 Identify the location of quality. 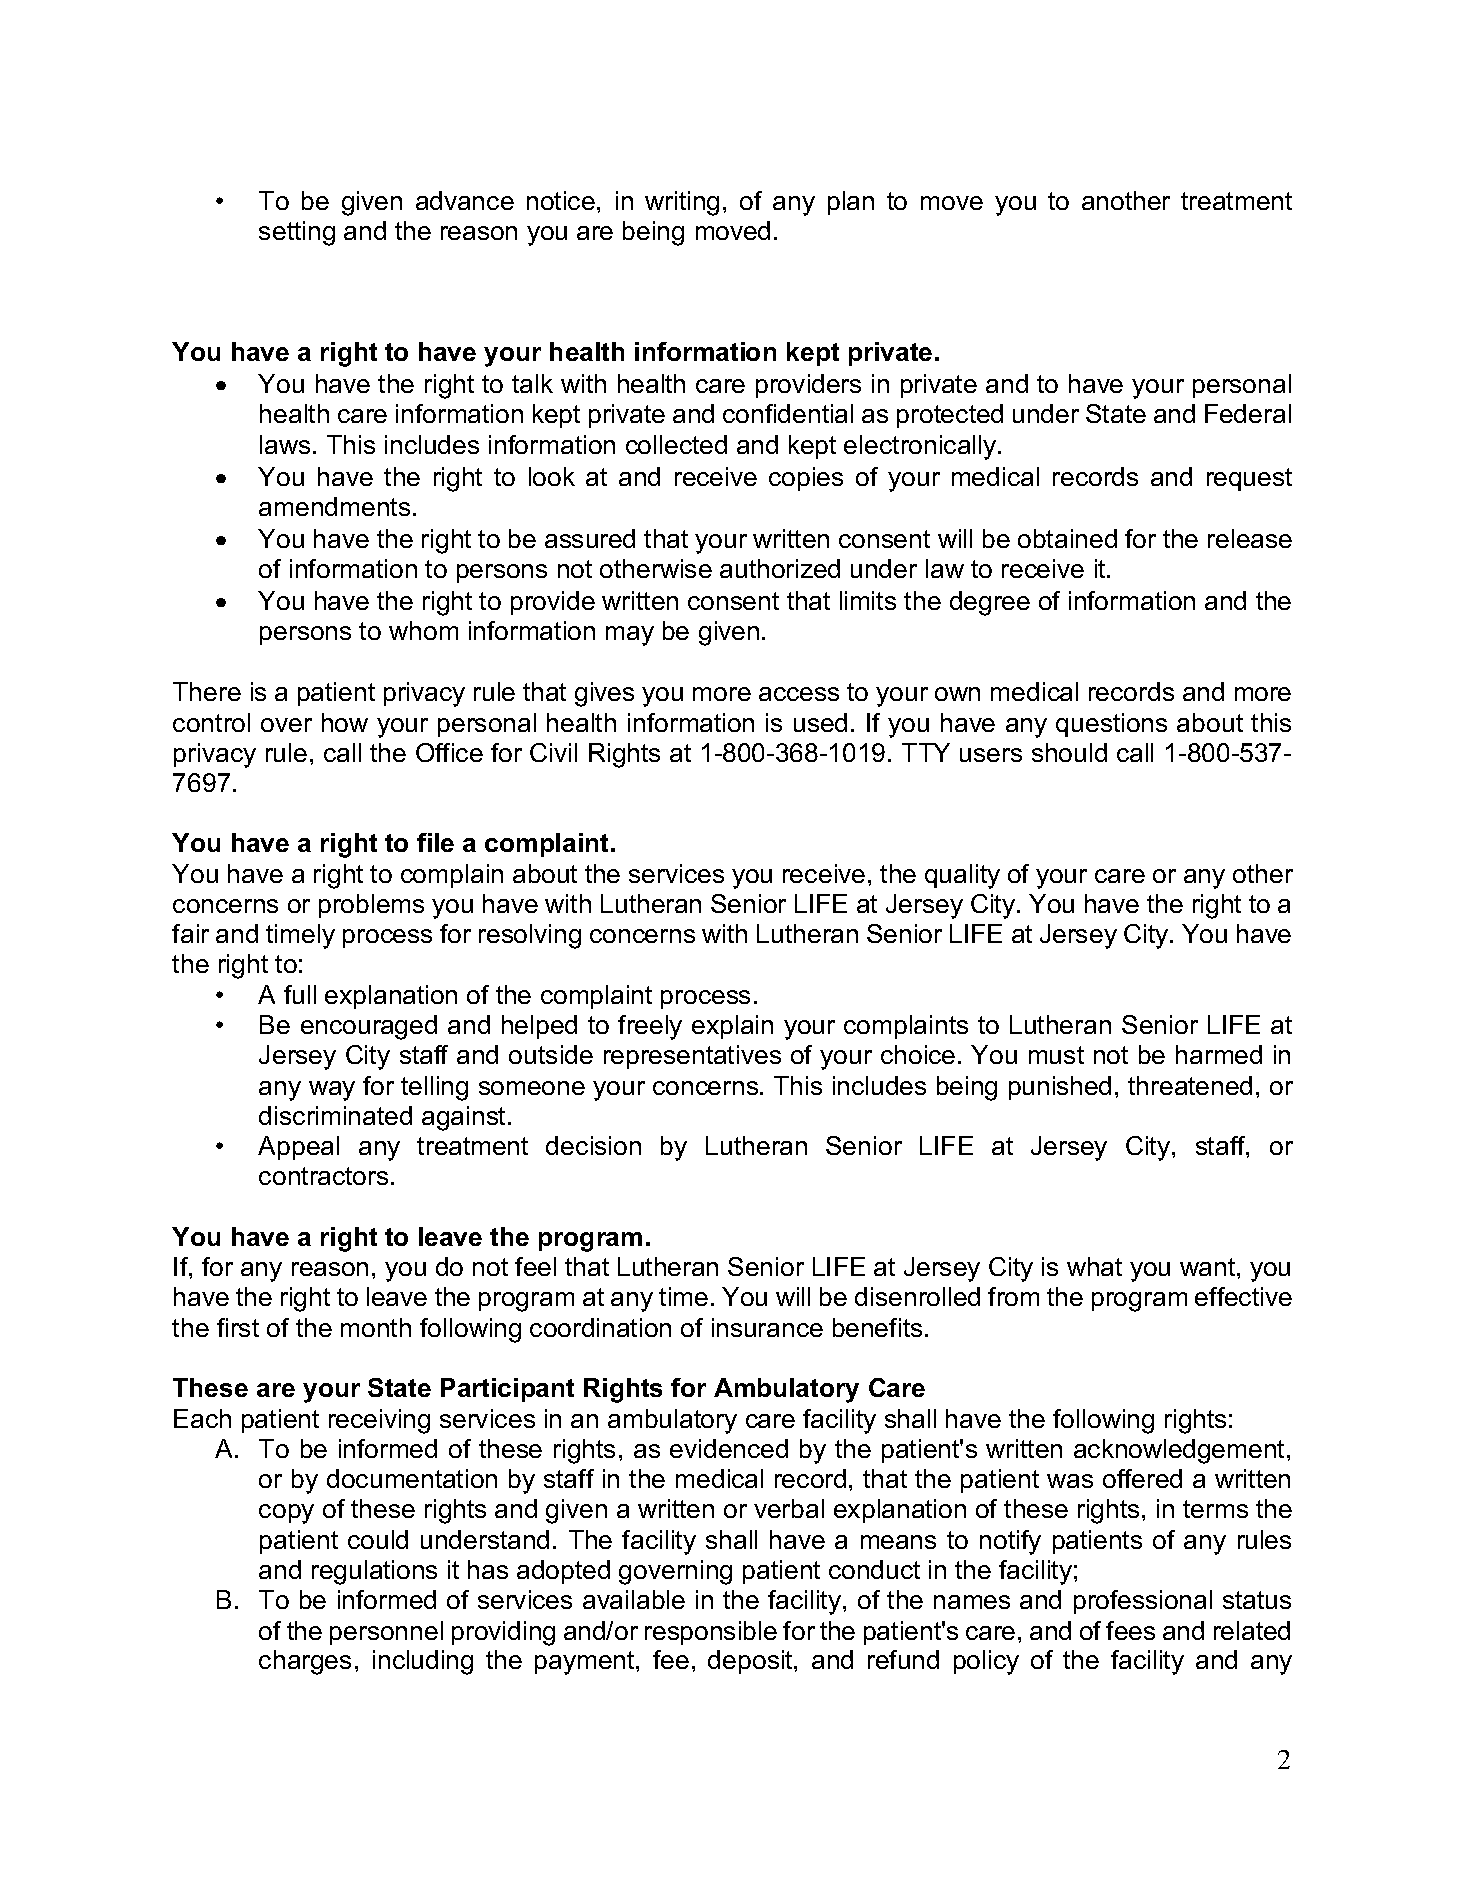
(962, 876).
